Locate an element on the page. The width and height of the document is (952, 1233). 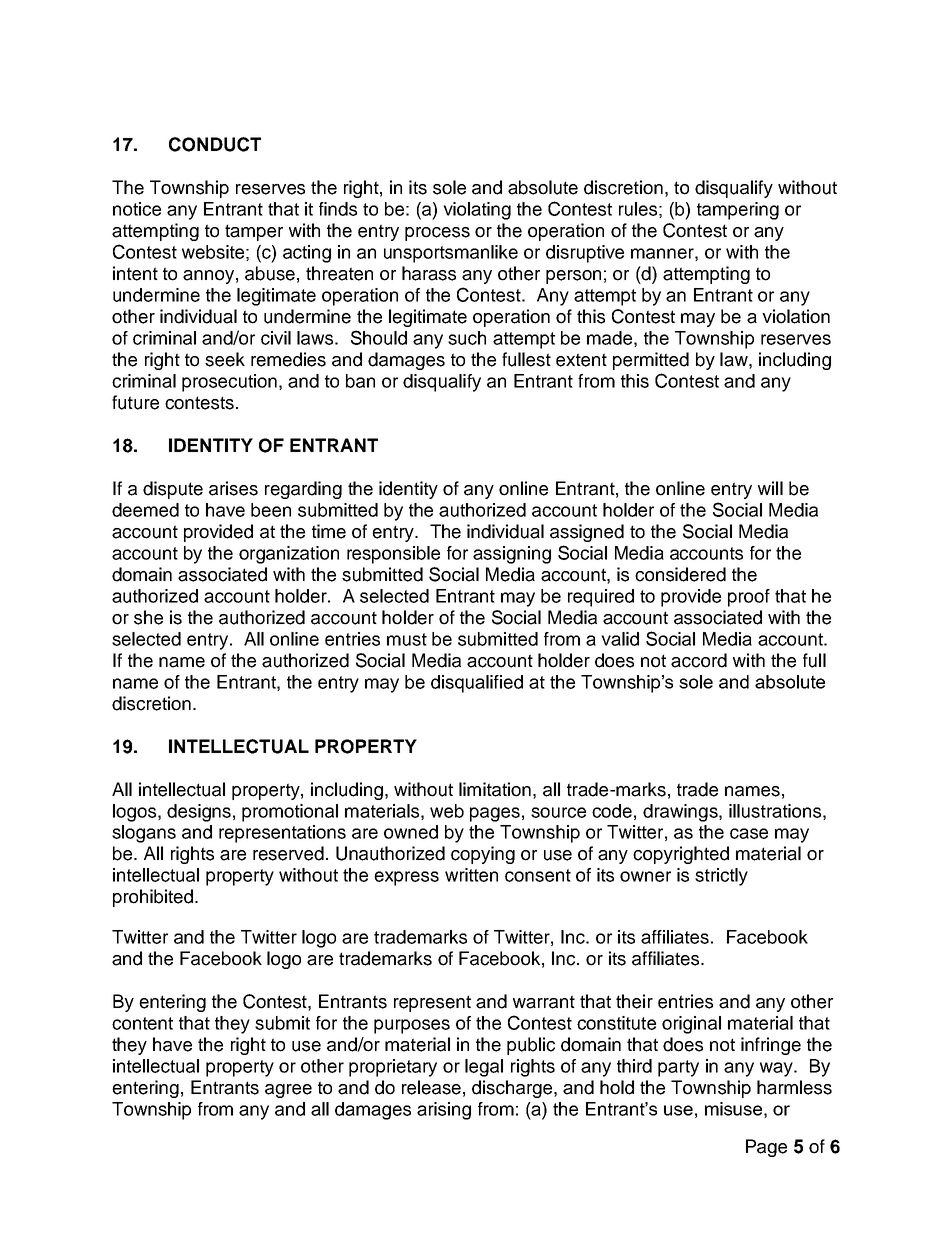
disqualified is located at coordinates (477, 684).
